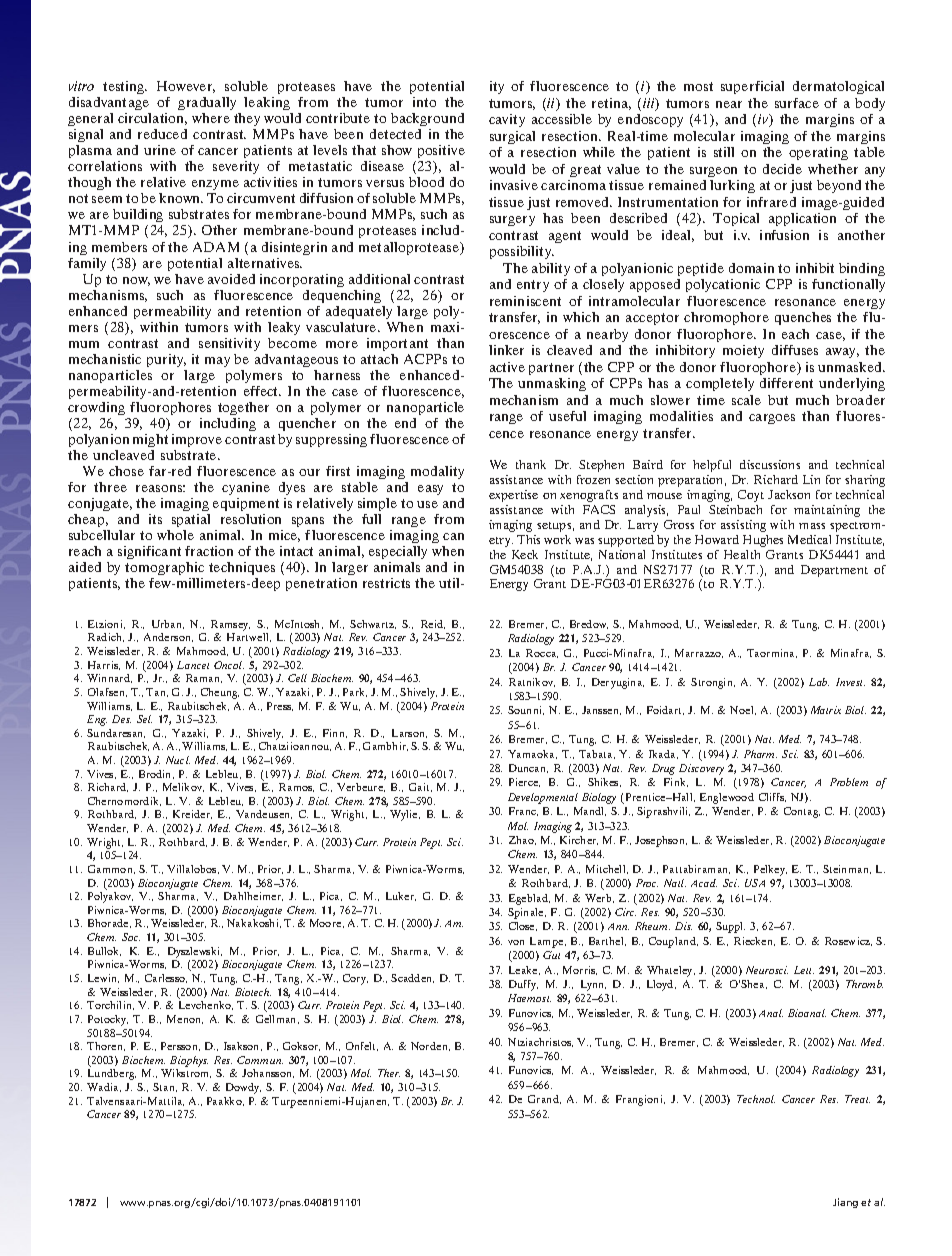 The height and width of the screenshot is (1256, 952). Describe the element at coordinates (845, 1203) in the screenshot. I see `Jiang` at that location.
